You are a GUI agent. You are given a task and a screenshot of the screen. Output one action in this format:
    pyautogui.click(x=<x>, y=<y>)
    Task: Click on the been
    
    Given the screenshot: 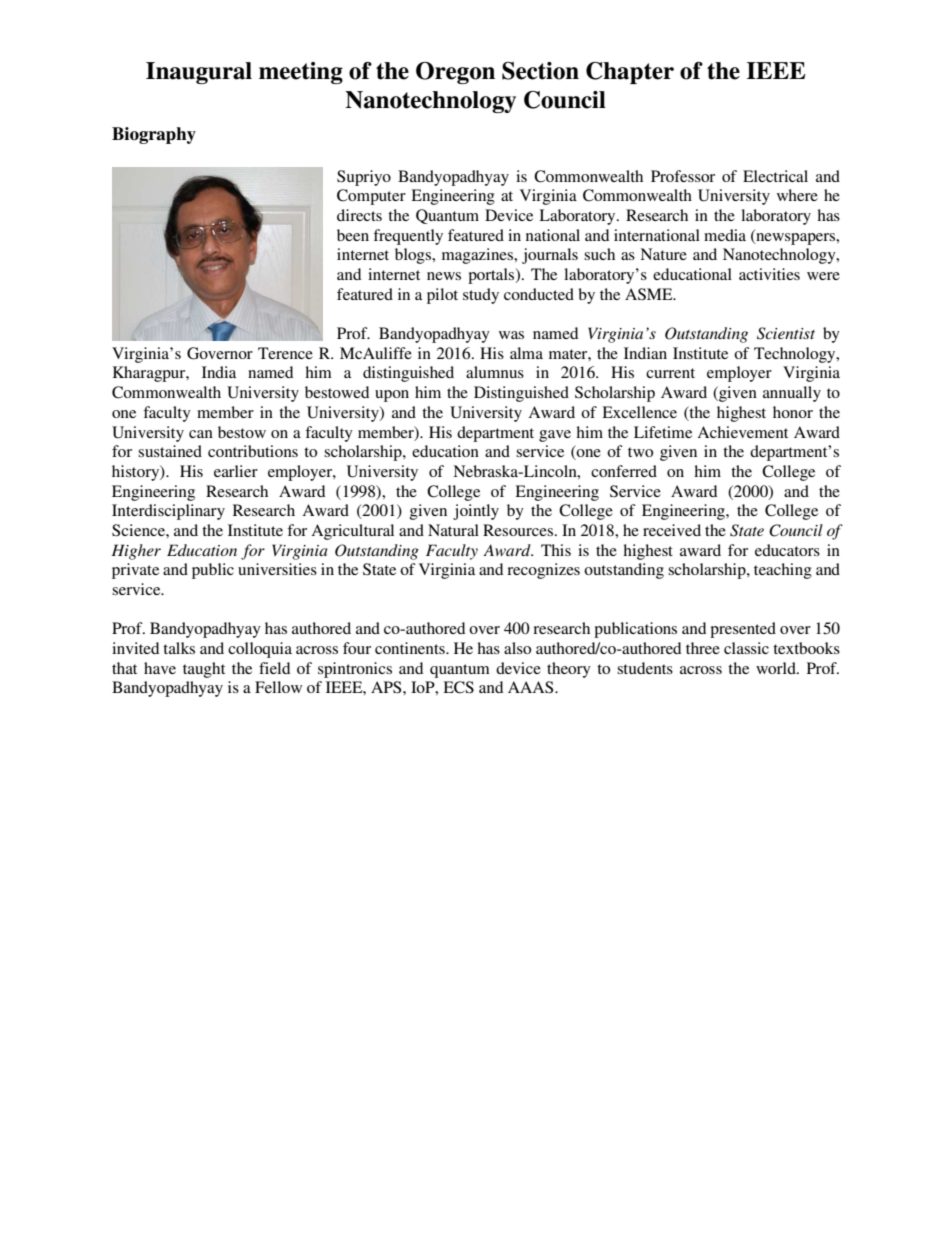 What is the action you would take?
    pyautogui.click(x=353, y=235)
